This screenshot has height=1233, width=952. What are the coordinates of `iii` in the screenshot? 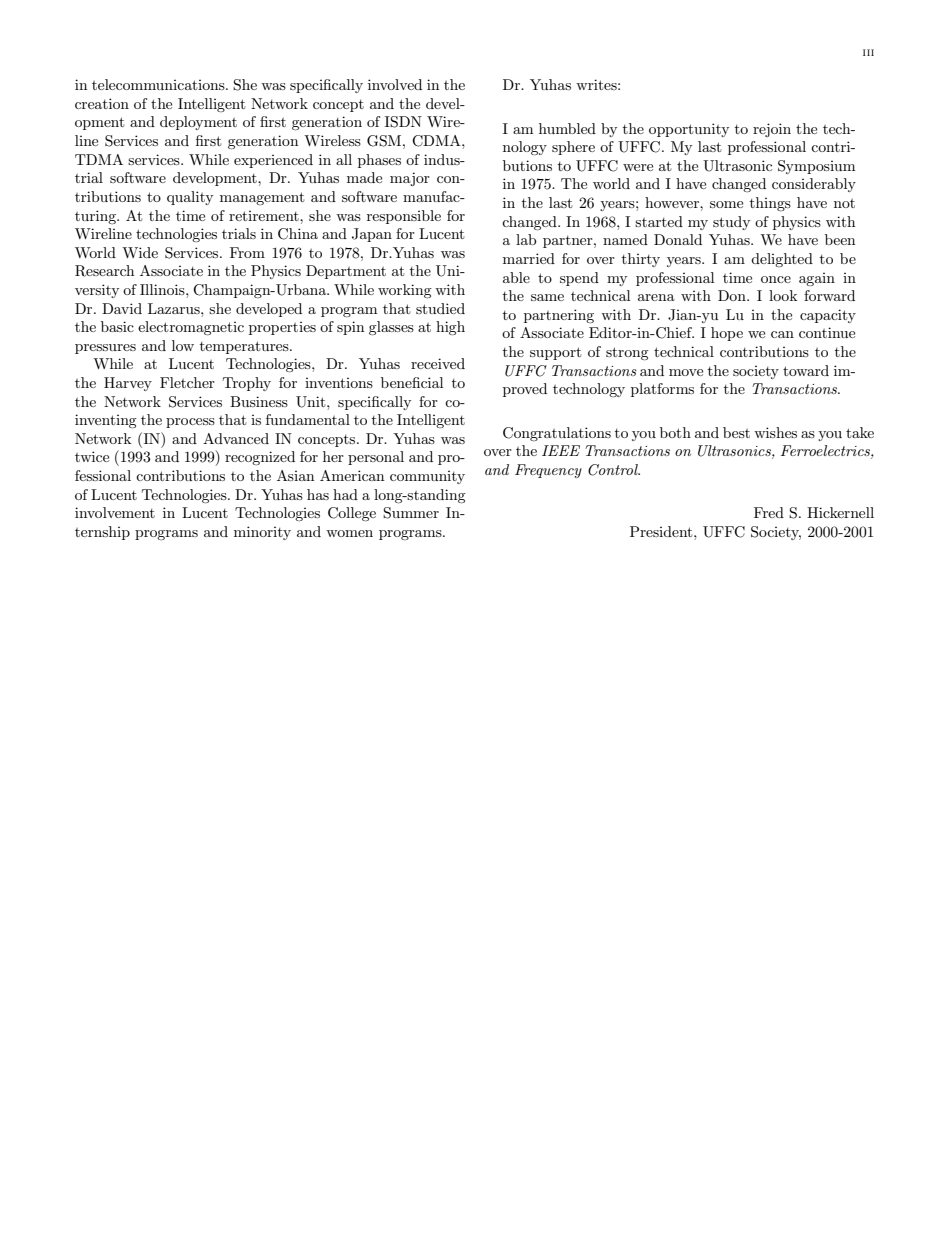 It's located at (868, 52).
